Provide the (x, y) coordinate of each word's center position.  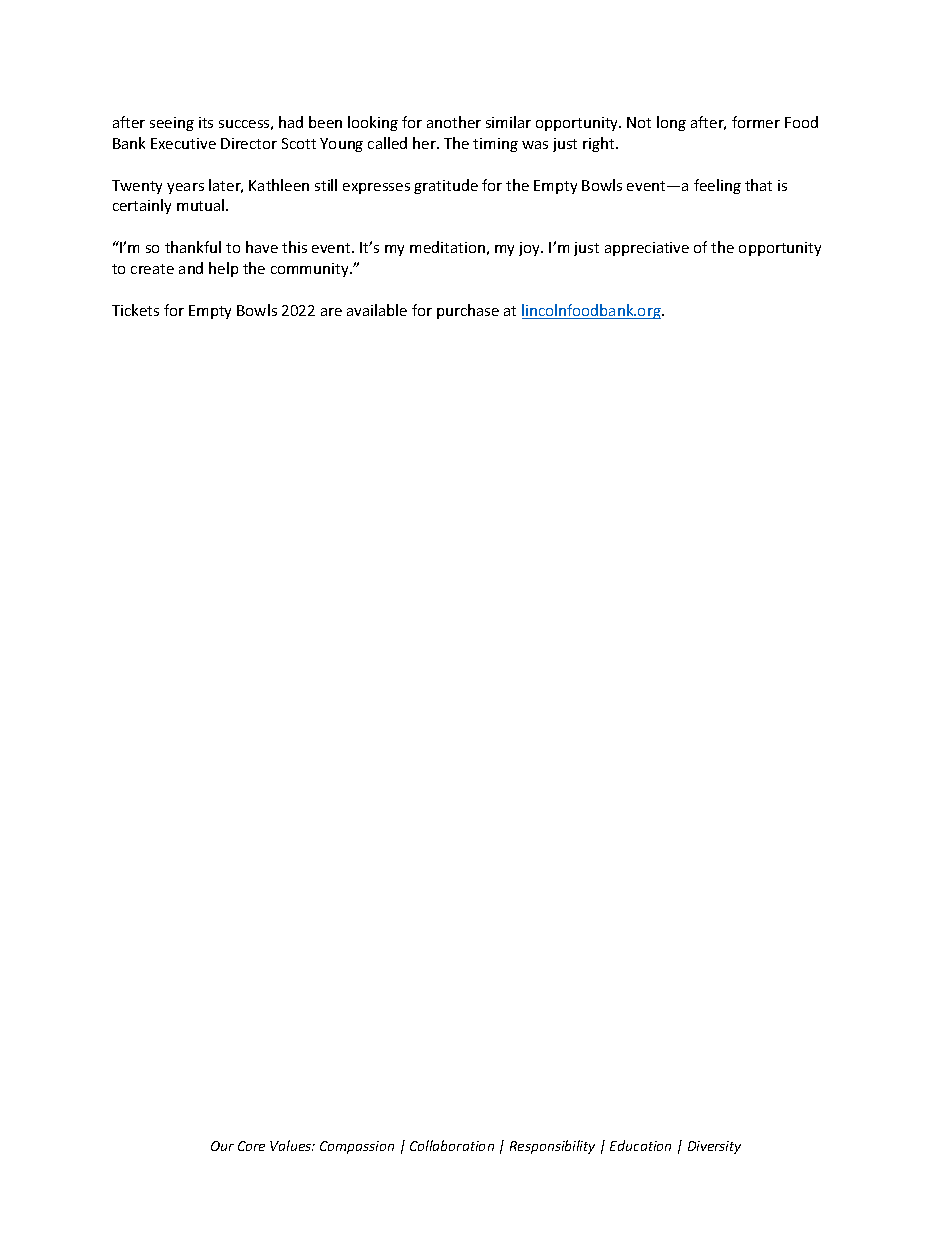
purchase (468, 311)
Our (222, 1146)
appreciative (647, 249)
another (454, 122)
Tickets (135, 310)
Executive (183, 143)
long (671, 123)
